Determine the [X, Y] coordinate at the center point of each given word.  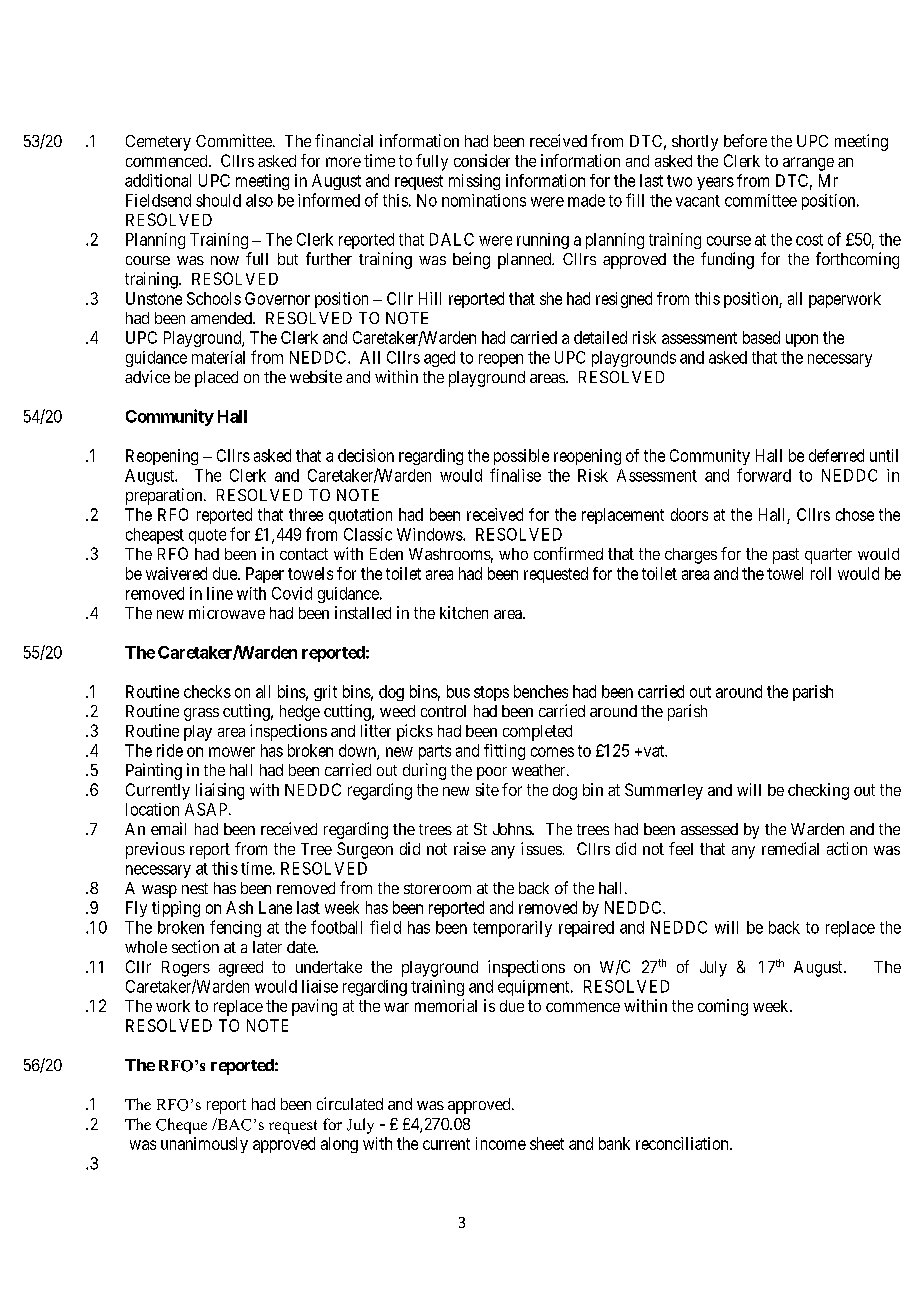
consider [482, 160]
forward [764, 475]
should [218, 200]
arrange [808, 164]
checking [818, 791]
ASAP [207, 809]
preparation [165, 496]
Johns [513, 829]
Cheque [181, 1126]
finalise [515, 475]
